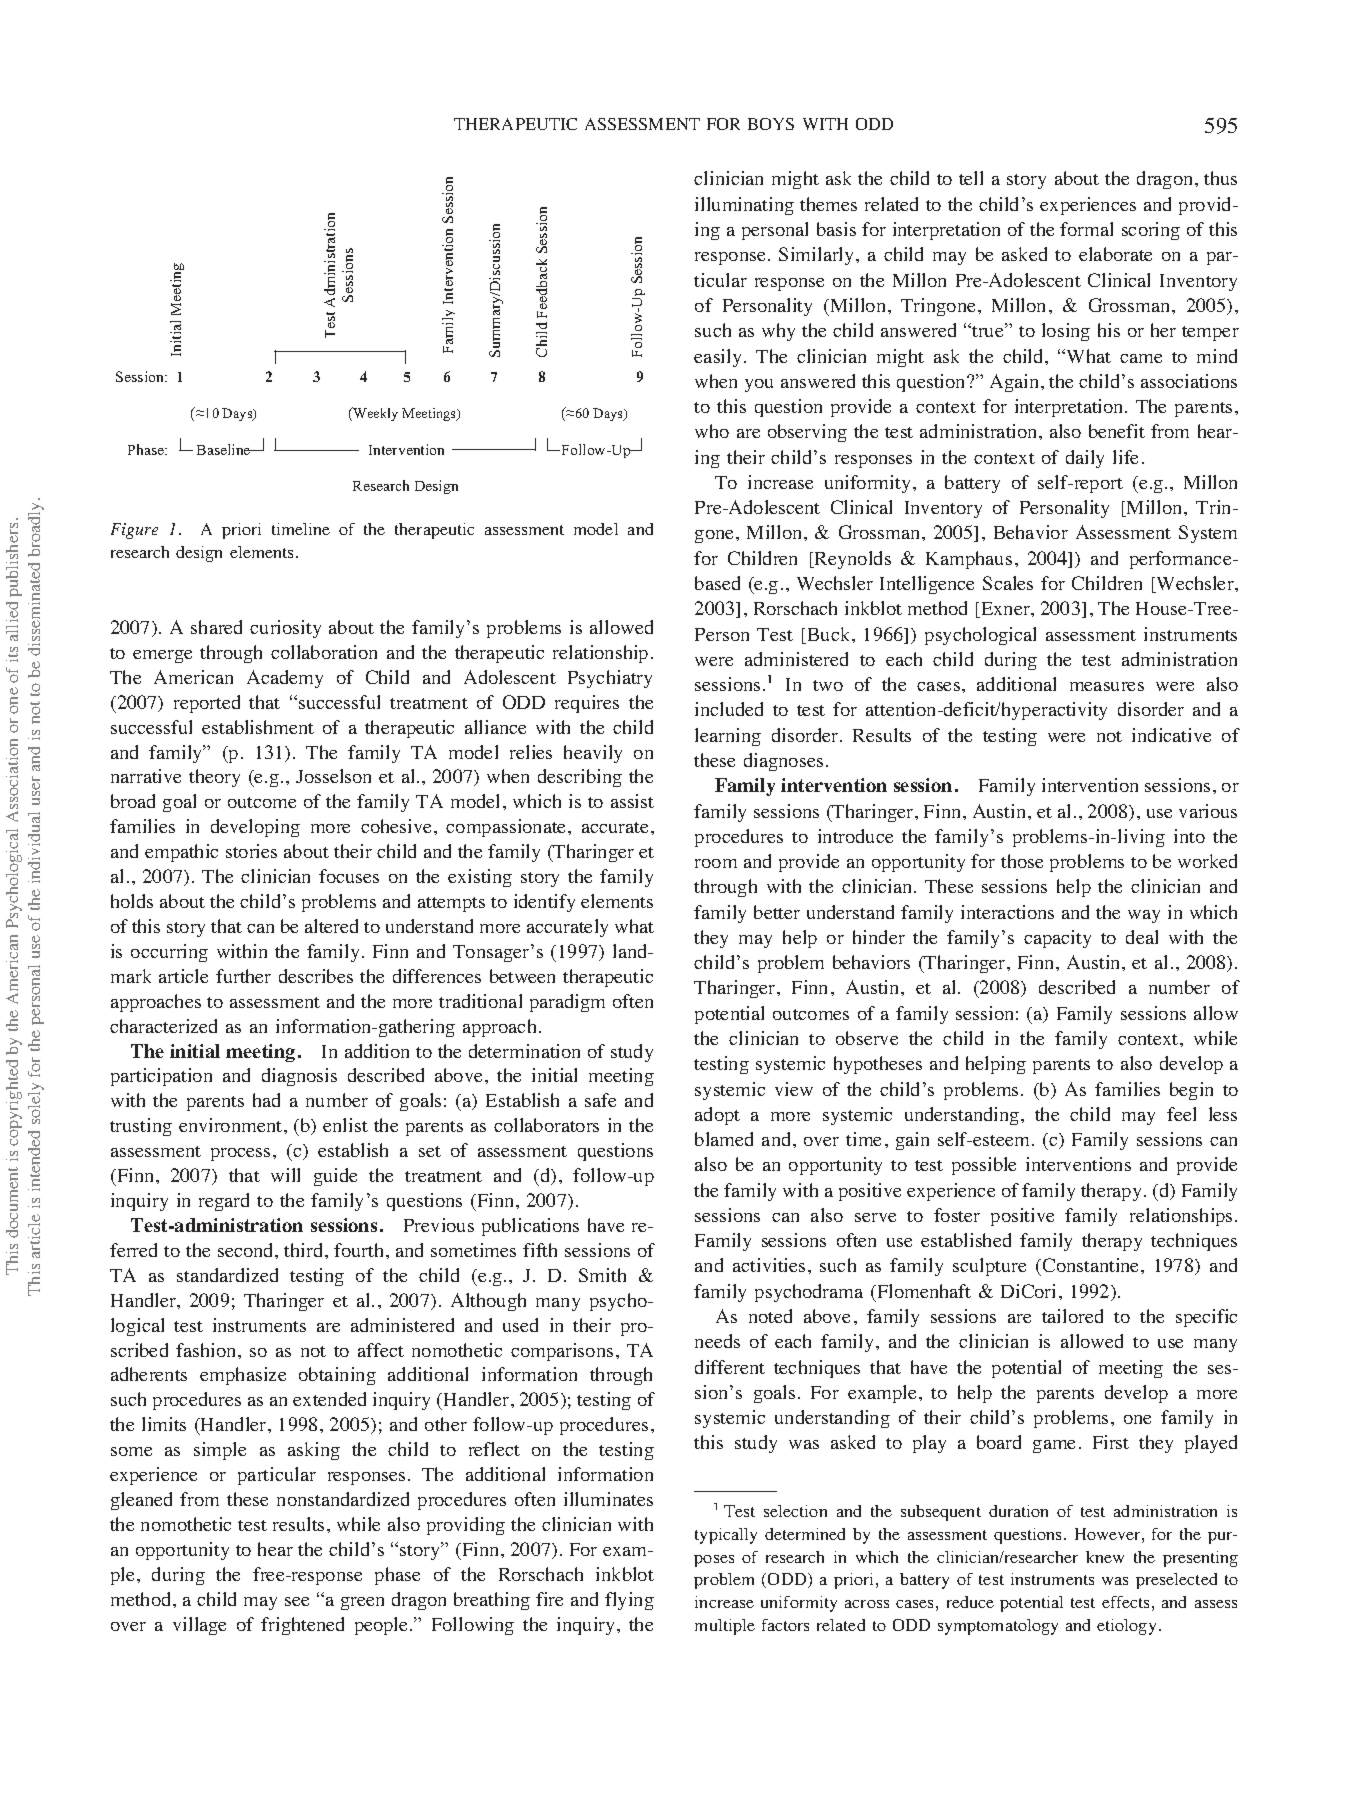 The image size is (1346, 1794). Describe the element at coordinates (610, 679) in the document. I see `Psychiatry` at that location.
